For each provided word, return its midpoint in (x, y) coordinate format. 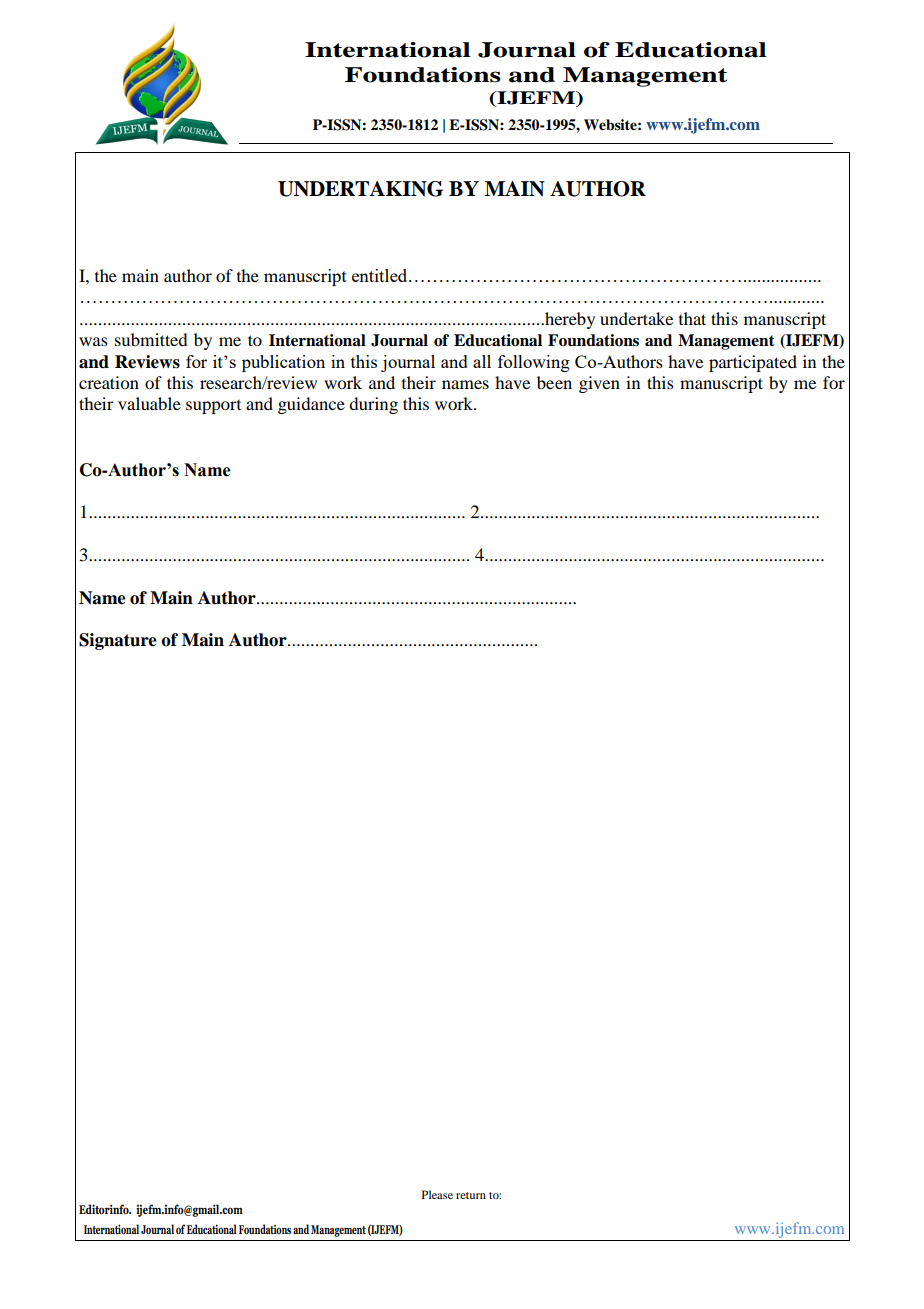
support (213, 407)
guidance (311, 405)
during (373, 405)
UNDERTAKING (360, 189)
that (692, 318)
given (599, 384)
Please (437, 1194)
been (554, 382)
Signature (118, 641)
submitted (151, 339)
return (471, 1195)
